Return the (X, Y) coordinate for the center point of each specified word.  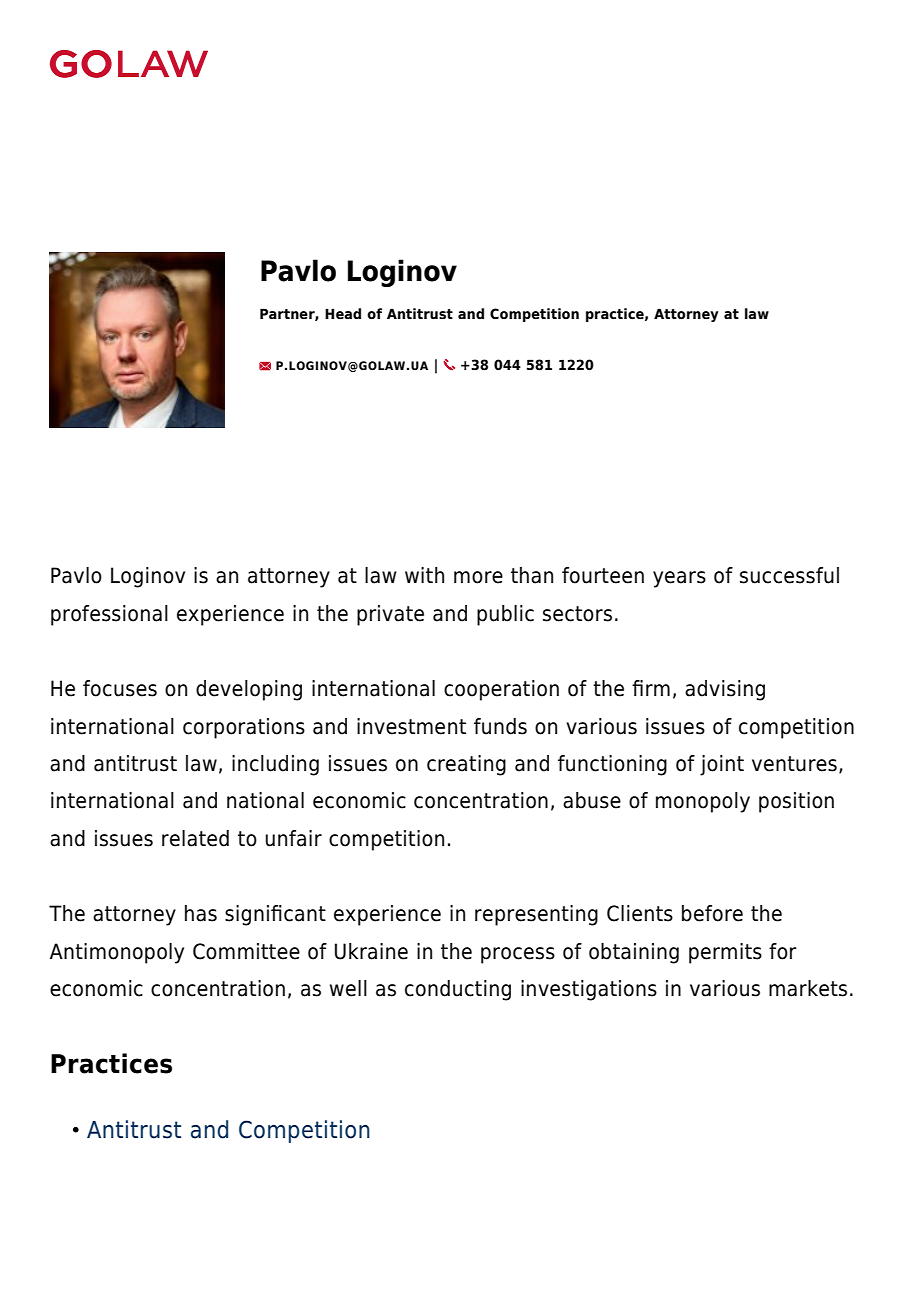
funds (500, 726)
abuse (592, 800)
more (478, 577)
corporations (244, 728)
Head (343, 313)
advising (725, 690)
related (195, 838)
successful (789, 575)
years (679, 579)
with (424, 575)
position (796, 802)
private (390, 615)
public (505, 615)
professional (109, 615)
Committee (246, 951)
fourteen (603, 575)
